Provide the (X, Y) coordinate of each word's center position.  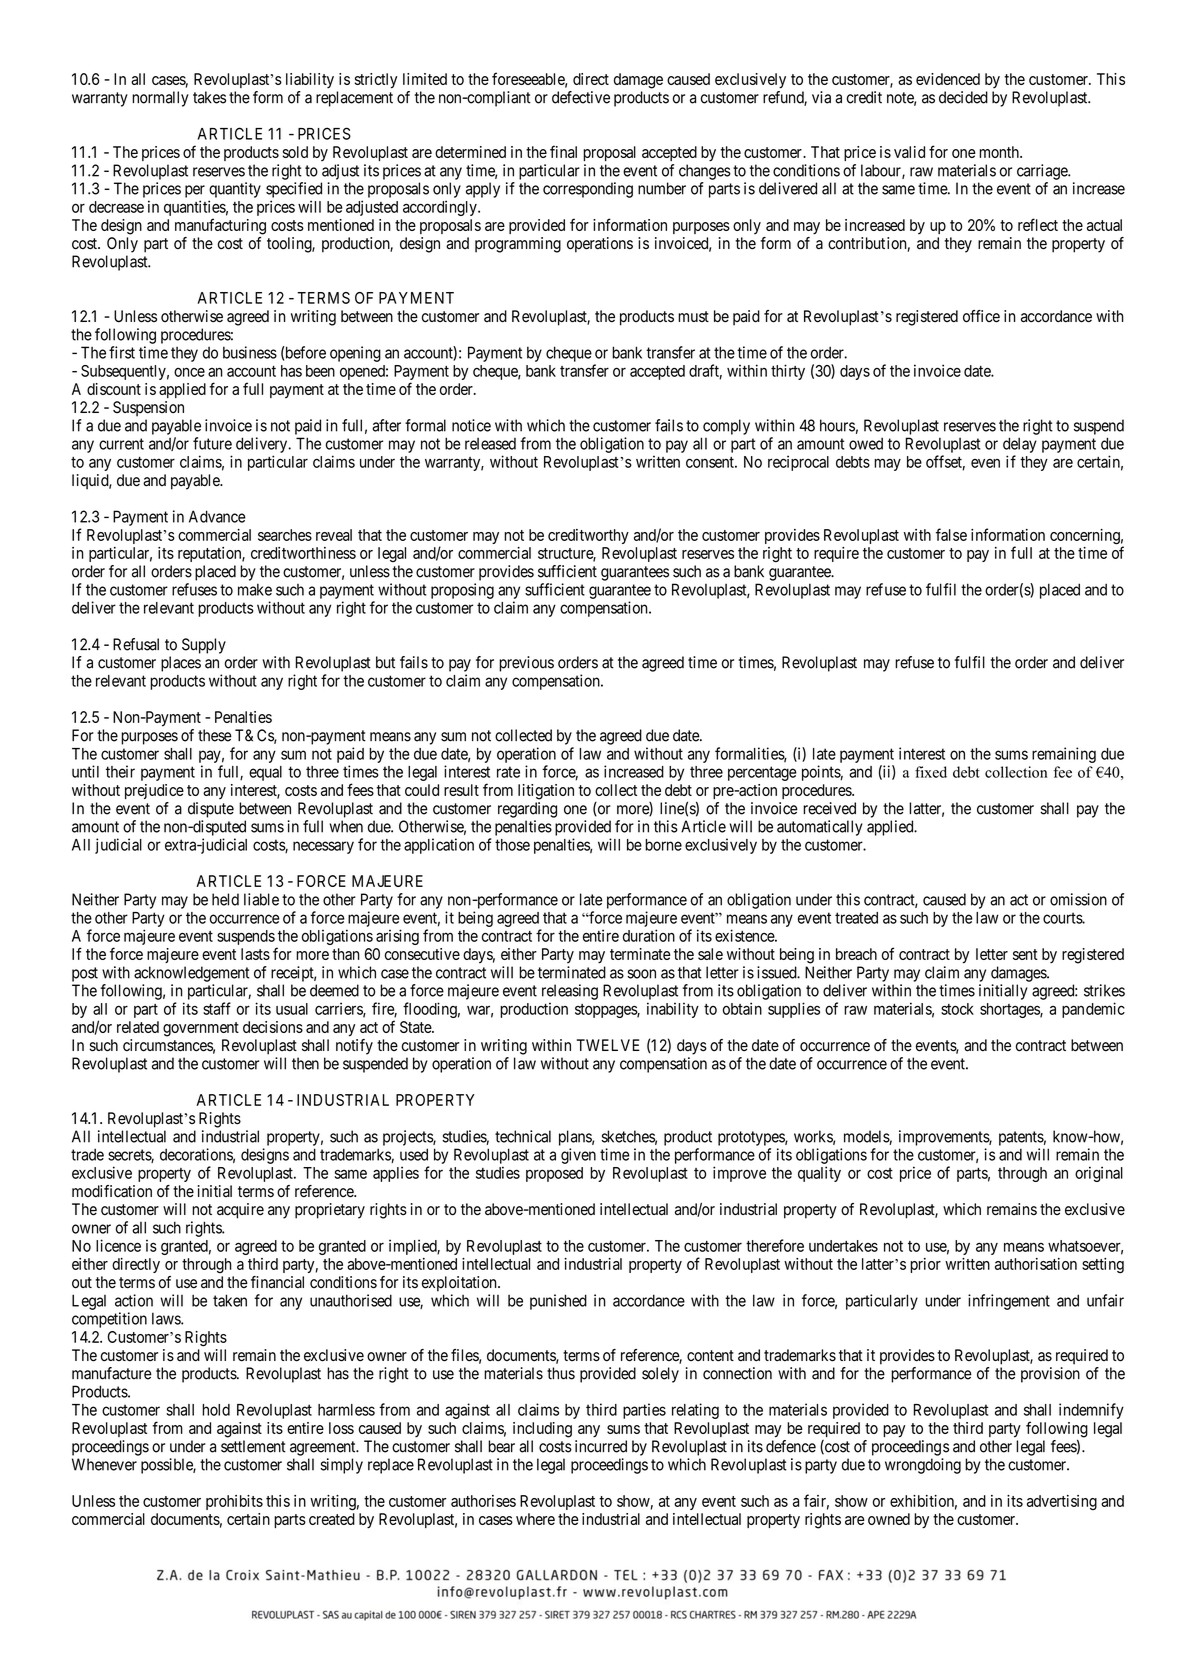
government (201, 1029)
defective (581, 97)
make (255, 589)
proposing (462, 591)
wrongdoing (923, 1466)
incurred (601, 1446)
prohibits (234, 1502)
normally (160, 99)
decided (963, 97)
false (951, 534)
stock (957, 1009)
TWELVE (608, 1045)
